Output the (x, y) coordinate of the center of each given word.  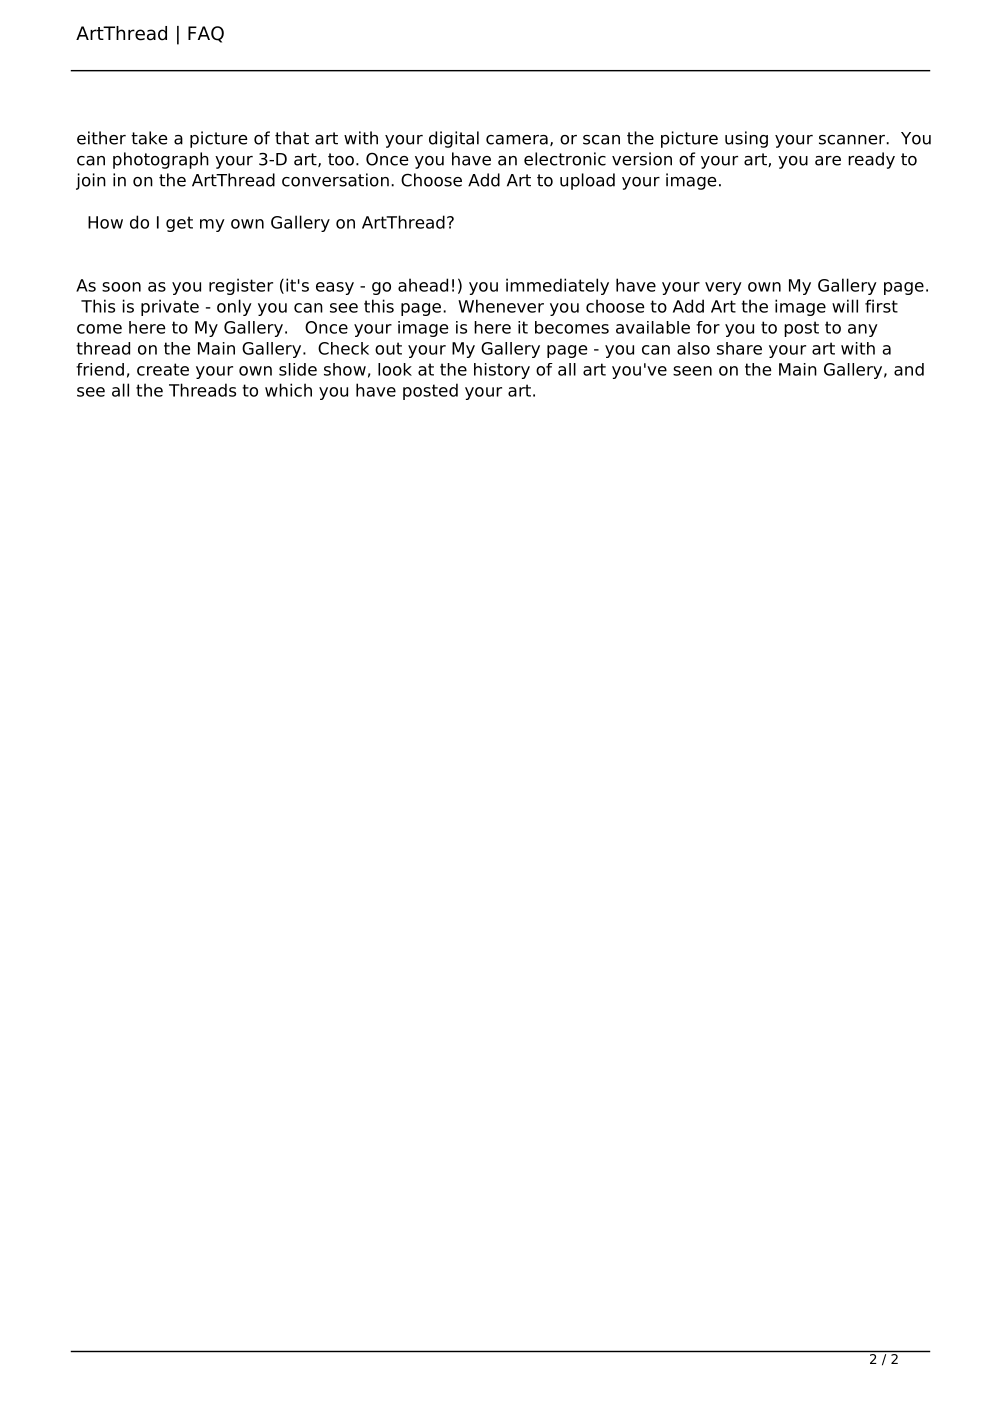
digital (454, 139)
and (909, 369)
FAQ (206, 34)
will (845, 306)
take (149, 138)
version (642, 159)
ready (871, 160)
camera (517, 140)
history (502, 371)
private (170, 307)
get (179, 224)
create (163, 369)
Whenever (501, 306)
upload (587, 181)
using (746, 139)
